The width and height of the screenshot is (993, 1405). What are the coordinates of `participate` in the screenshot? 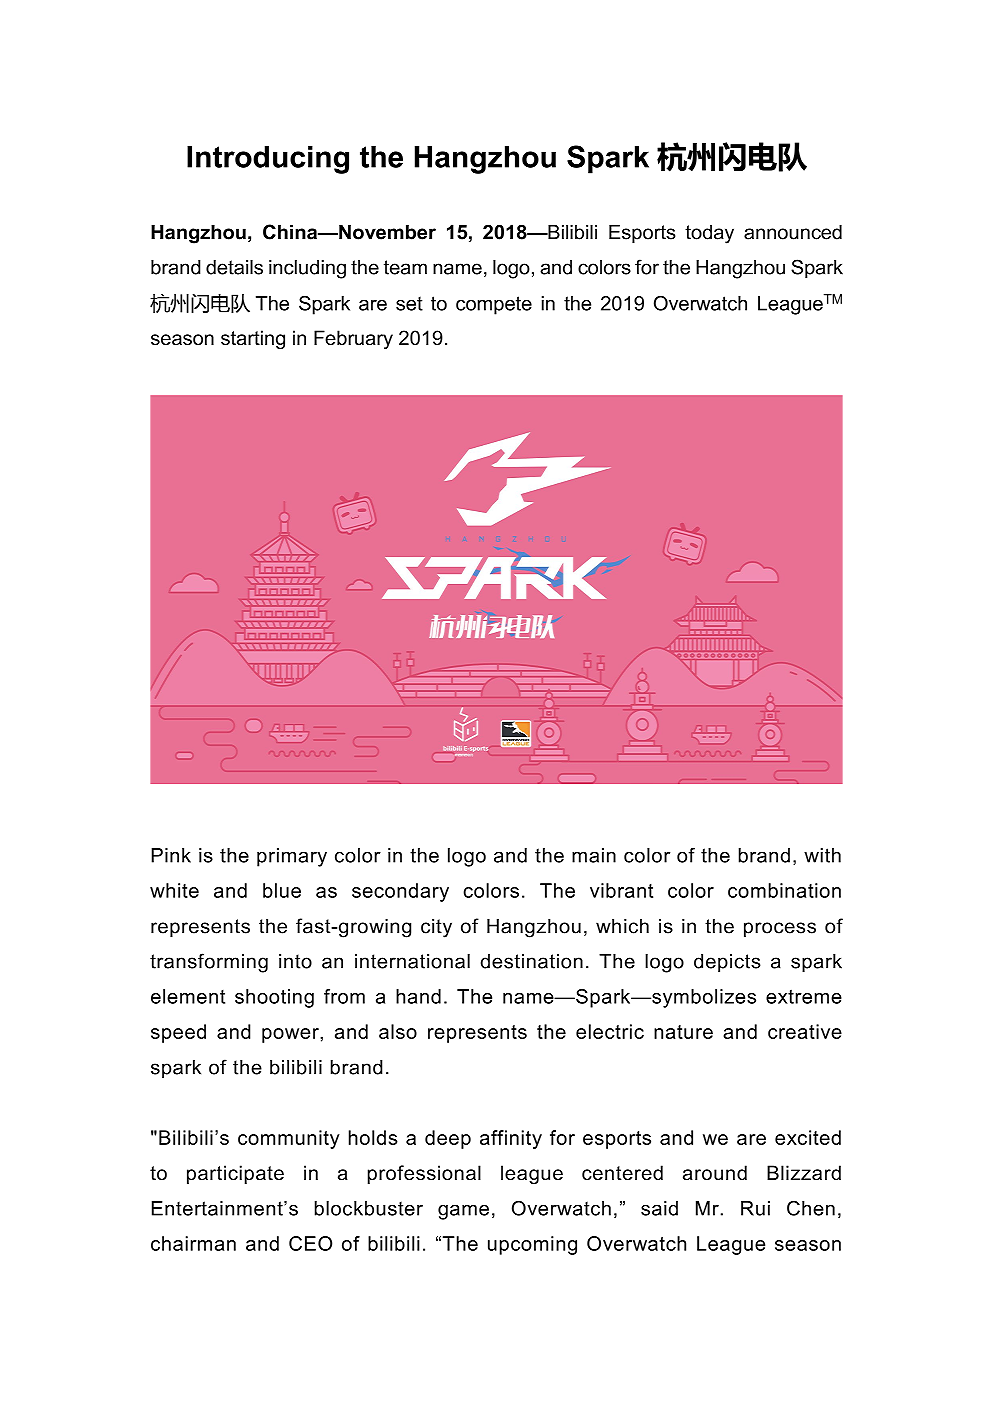 It's located at (235, 1174).
